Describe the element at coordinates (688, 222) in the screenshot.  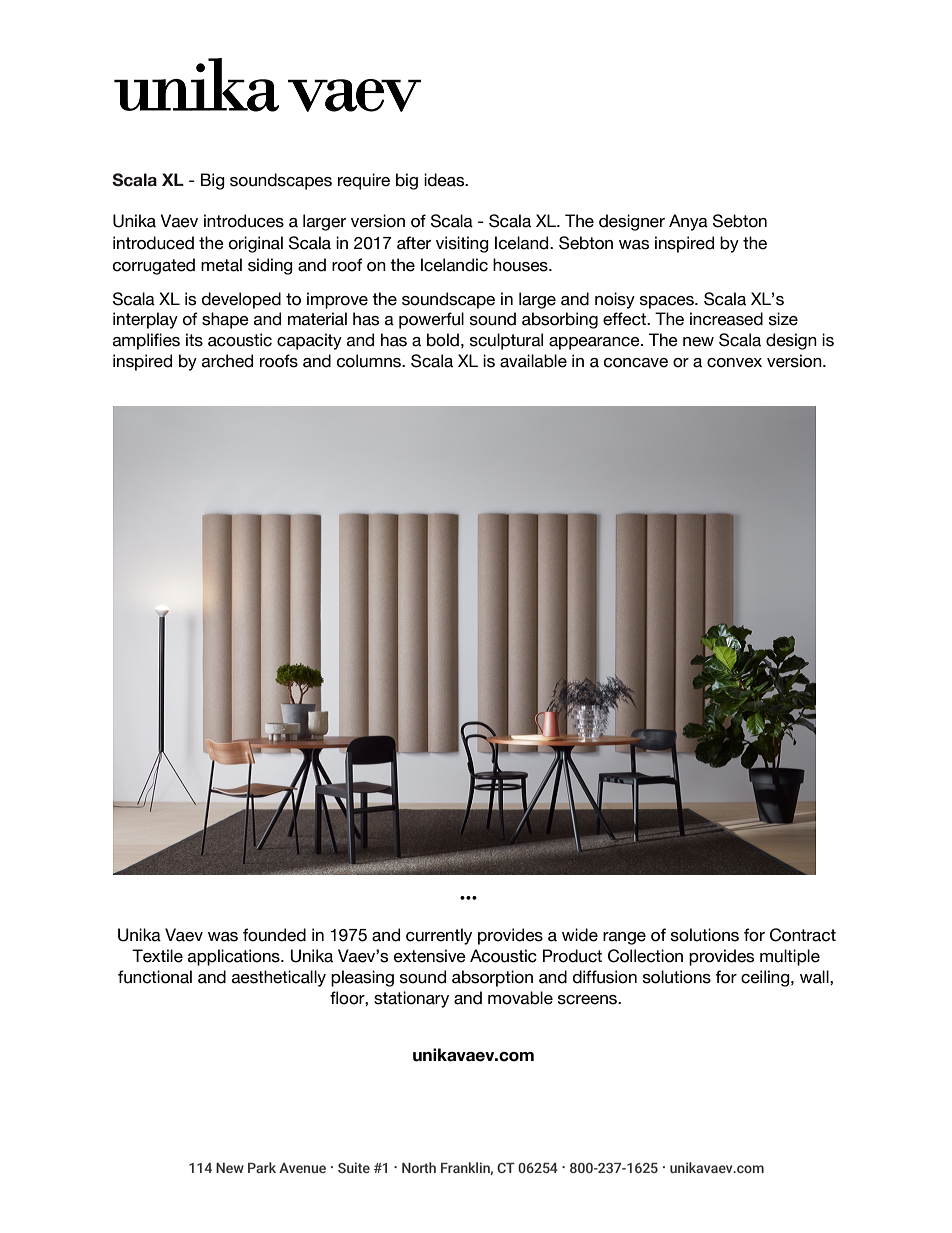
I see `Anya` at that location.
